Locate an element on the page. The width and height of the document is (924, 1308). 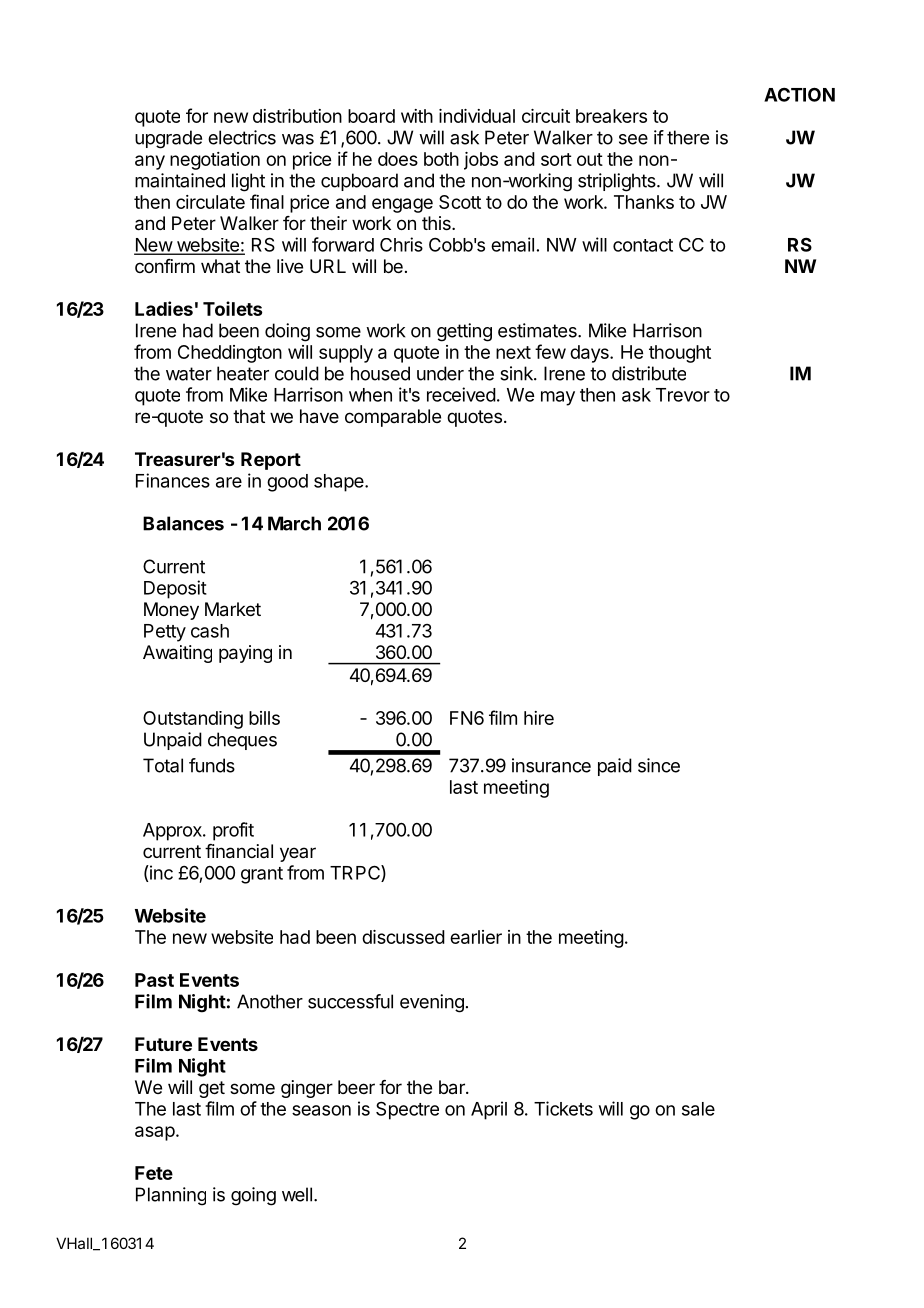
thought is located at coordinates (680, 354).
